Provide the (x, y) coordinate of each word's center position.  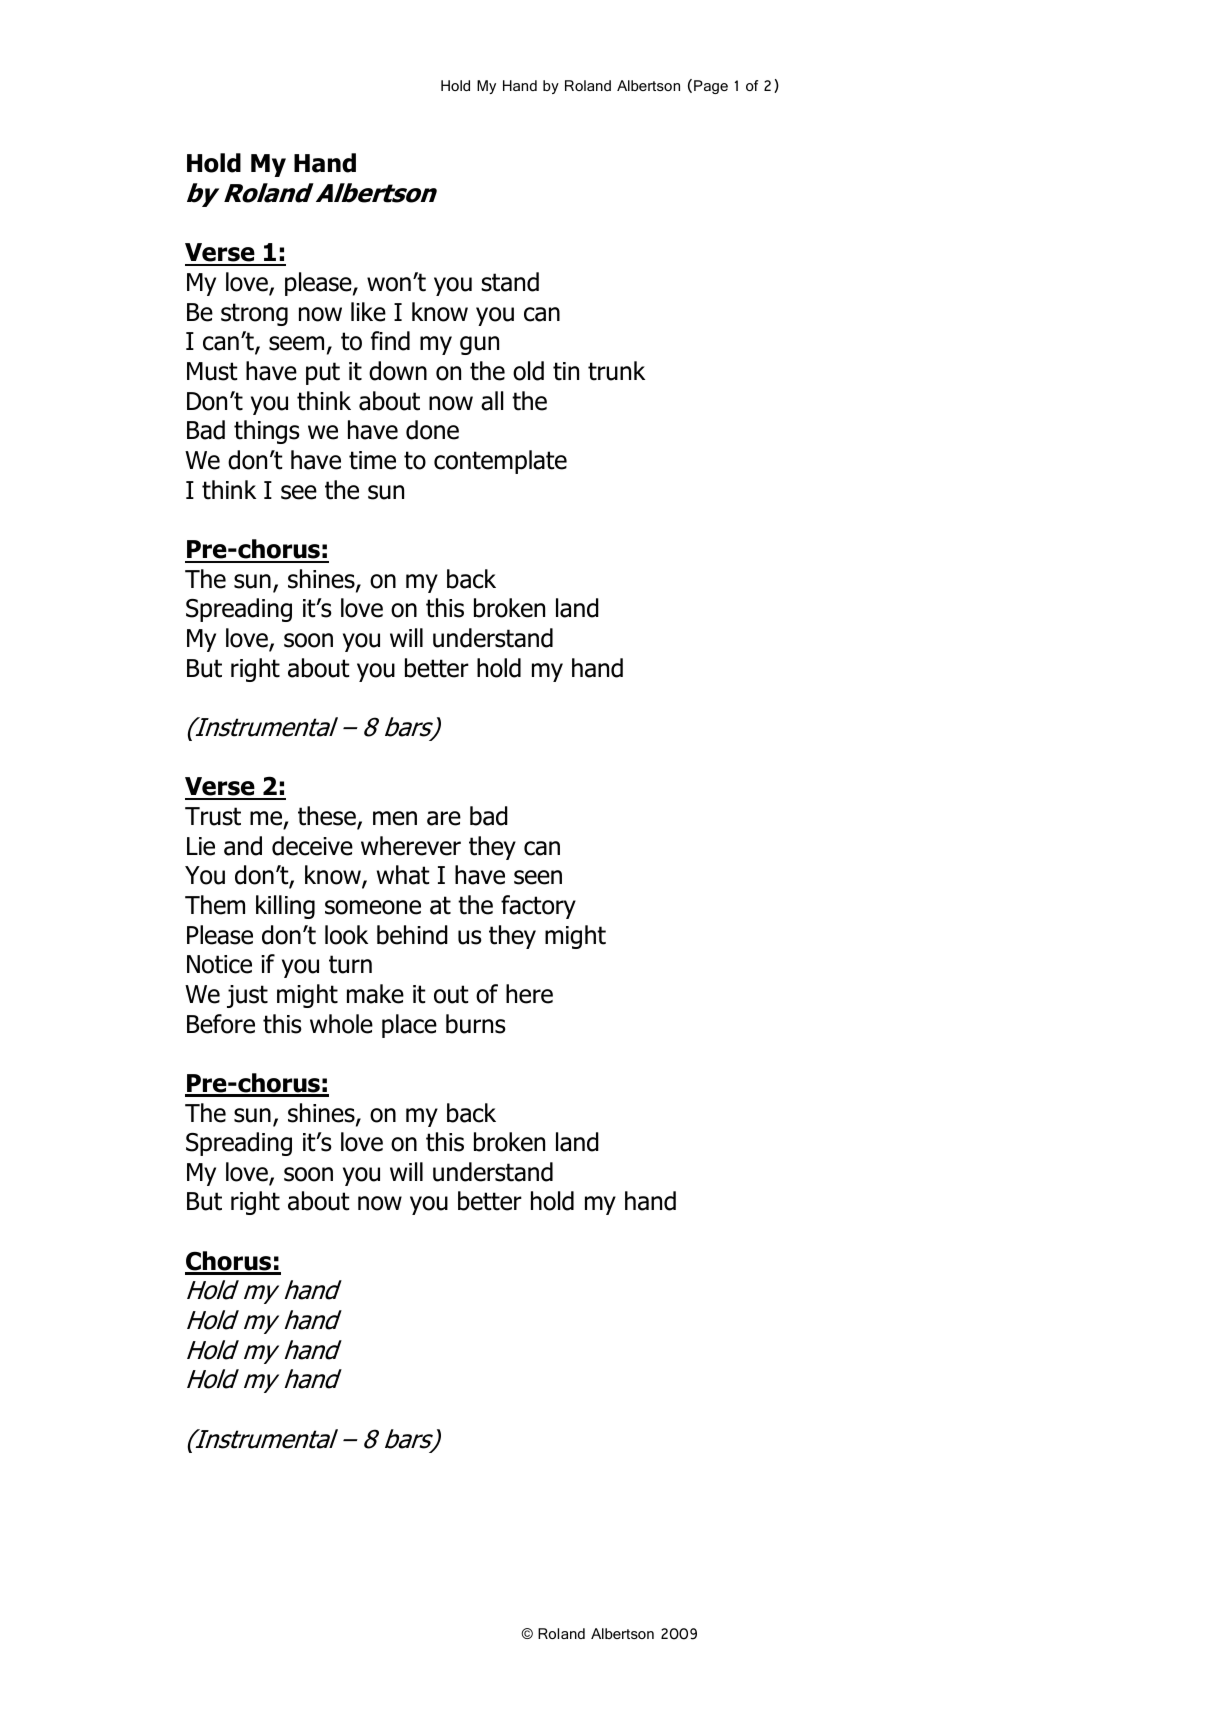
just (247, 996)
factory (538, 907)
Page (711, 87)
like (368, 312)
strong (254, 314)
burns (476, 1024)
